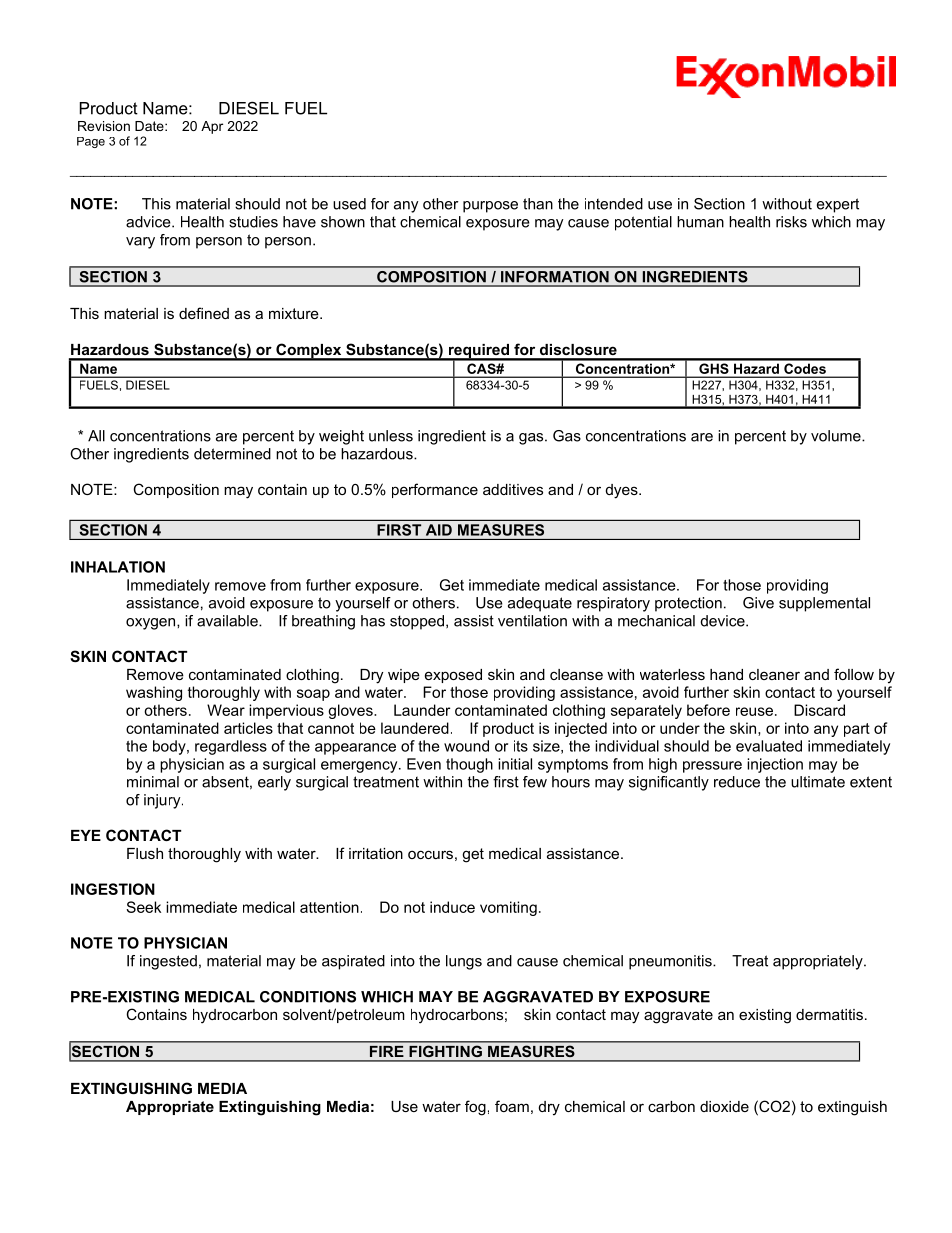 The image size is (952, 1233). What do you see at coordinates (96, 436) in the page?
I see `All` at bounding box center [96, 436].
